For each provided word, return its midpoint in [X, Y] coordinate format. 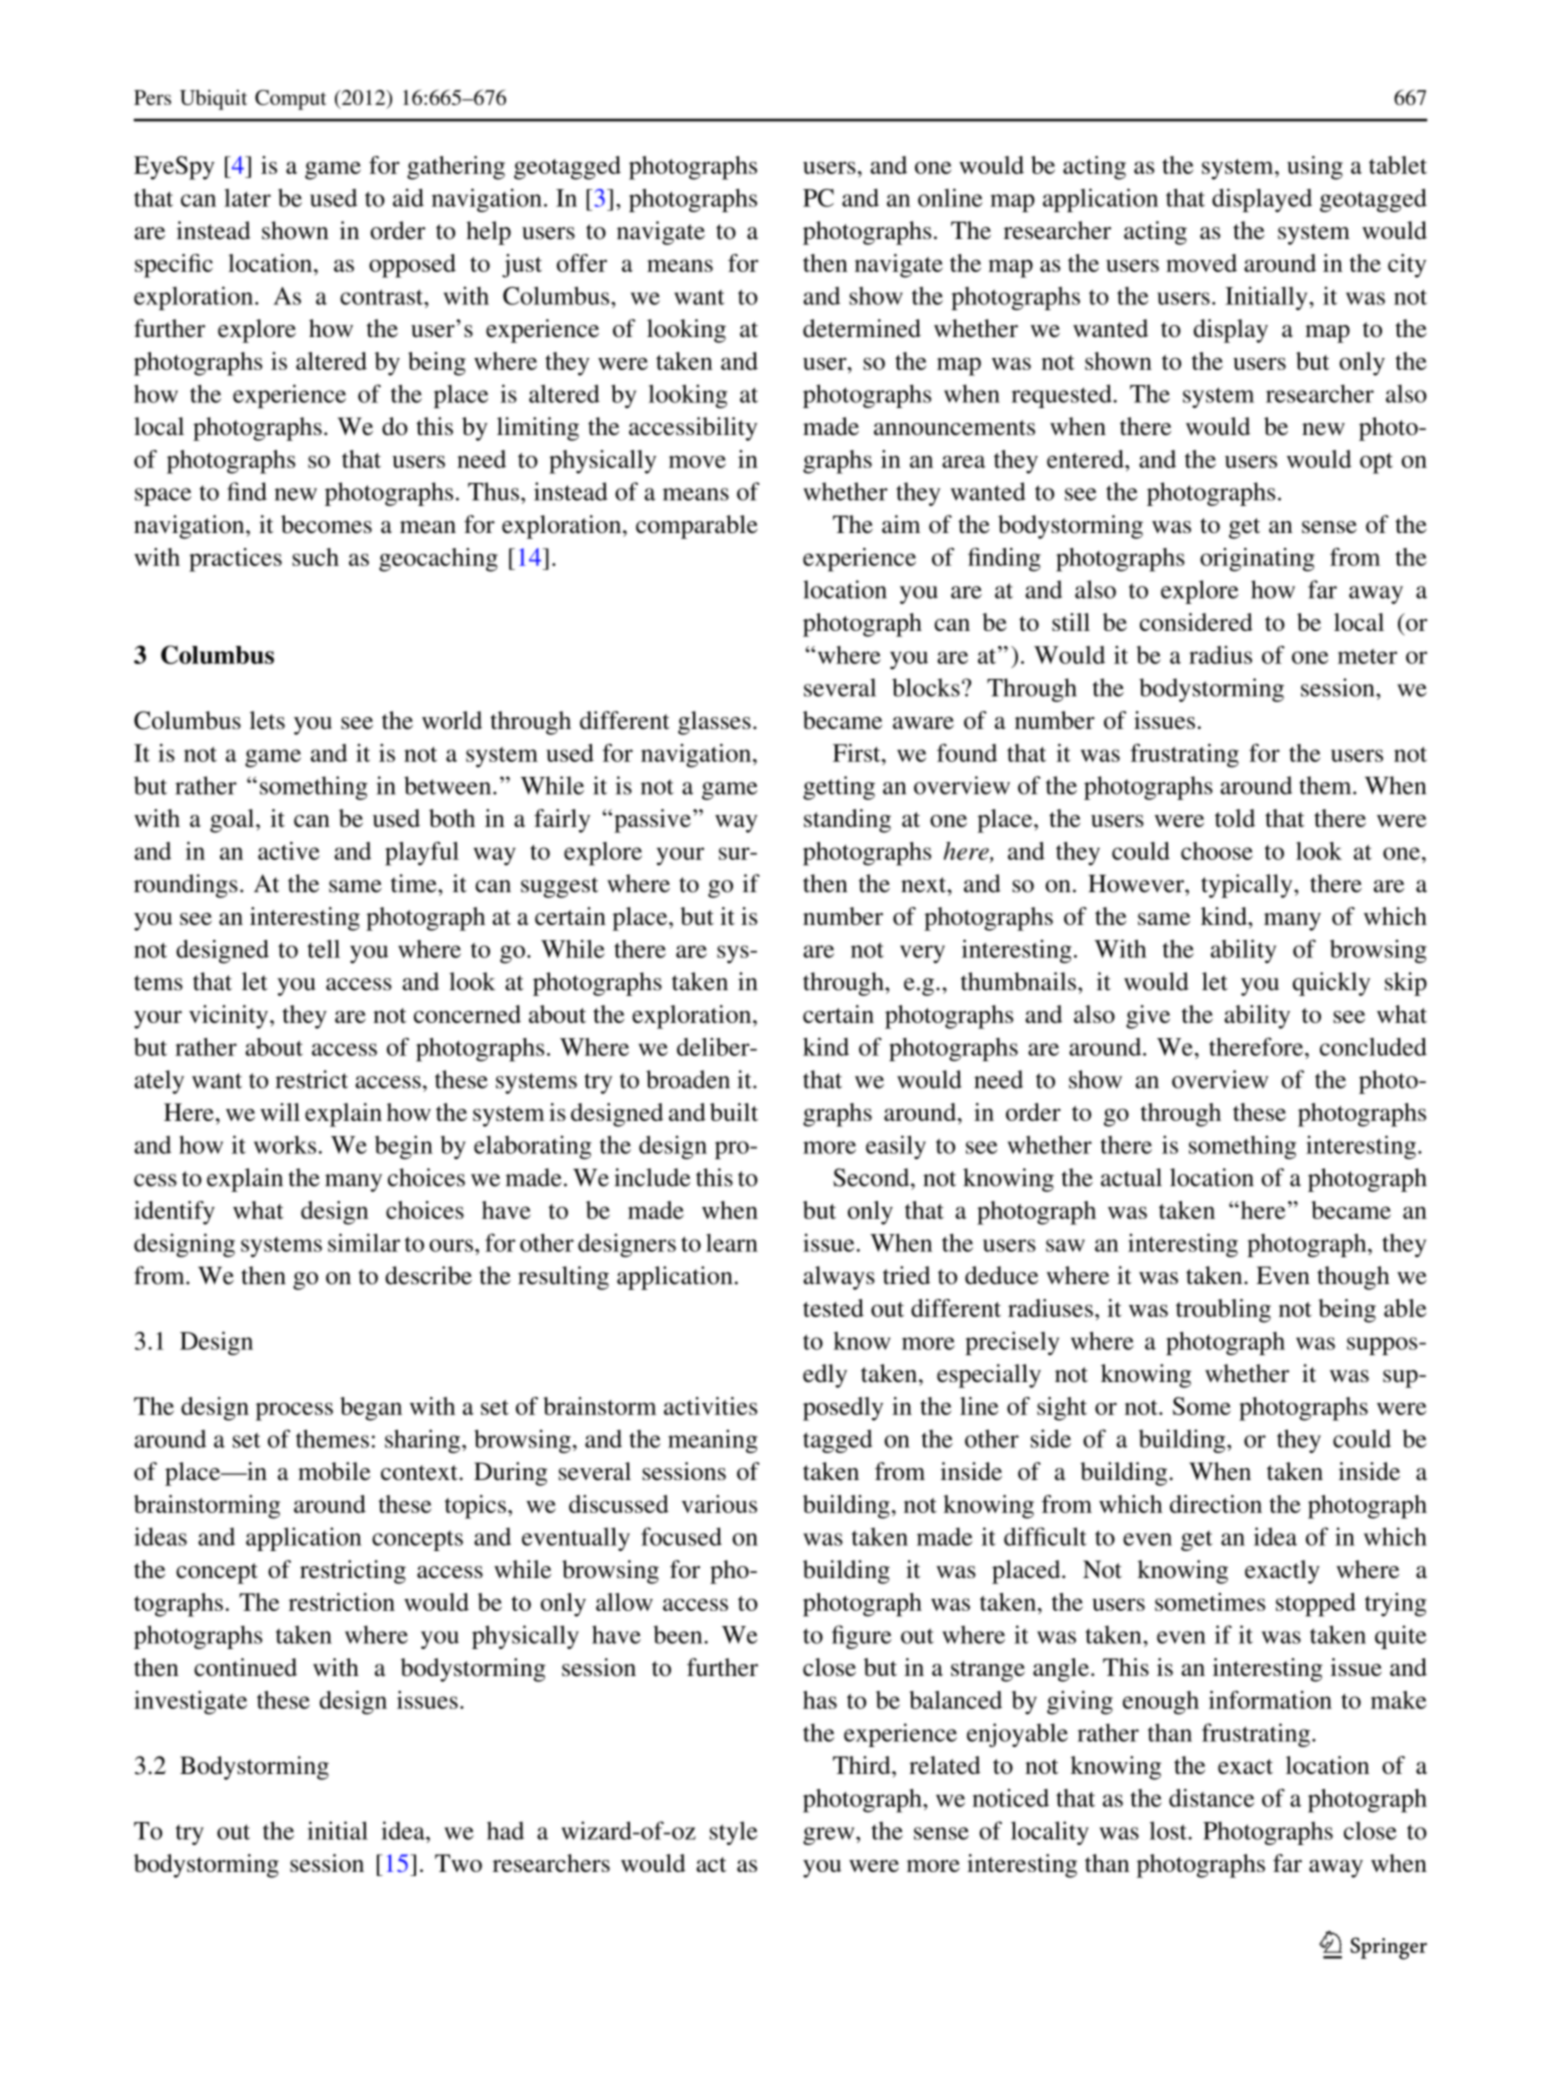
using [1315, 168]
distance [1211, 1798]
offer [582, 263]
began [371, 1409]
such [315, 557]
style [734, 1833]
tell [323, 949]
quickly [1331, 984]
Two [458, 1863]
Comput [291, 100]
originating [1257, 560]
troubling [1223, 1311]
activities [710, 1406]
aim [901, 524]
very [922, 954]
